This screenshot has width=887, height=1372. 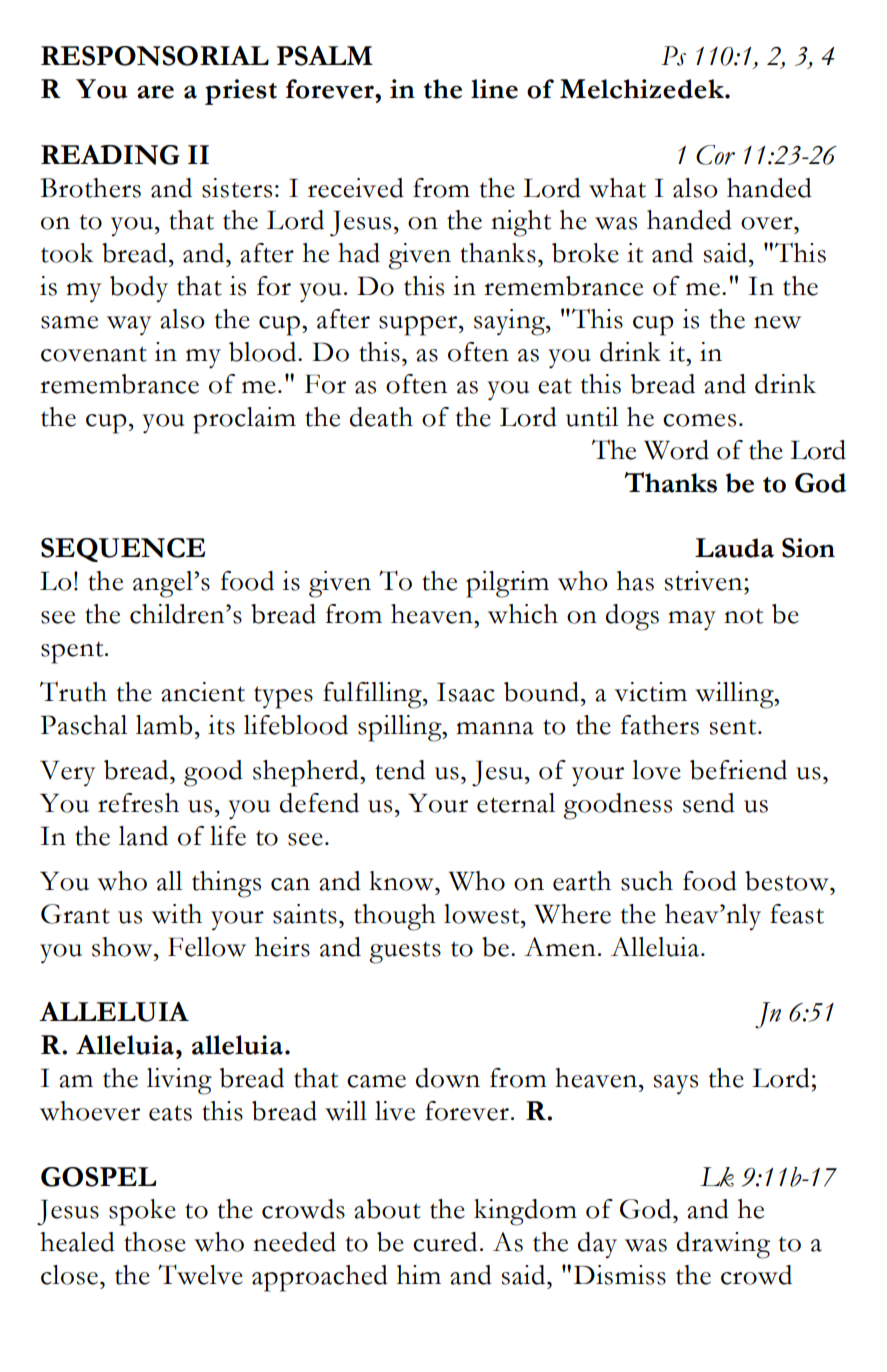 What do you see at coordinates (723, 1245) in the screenshot?
I see `drawing` at bounding box center [723, 1245].
